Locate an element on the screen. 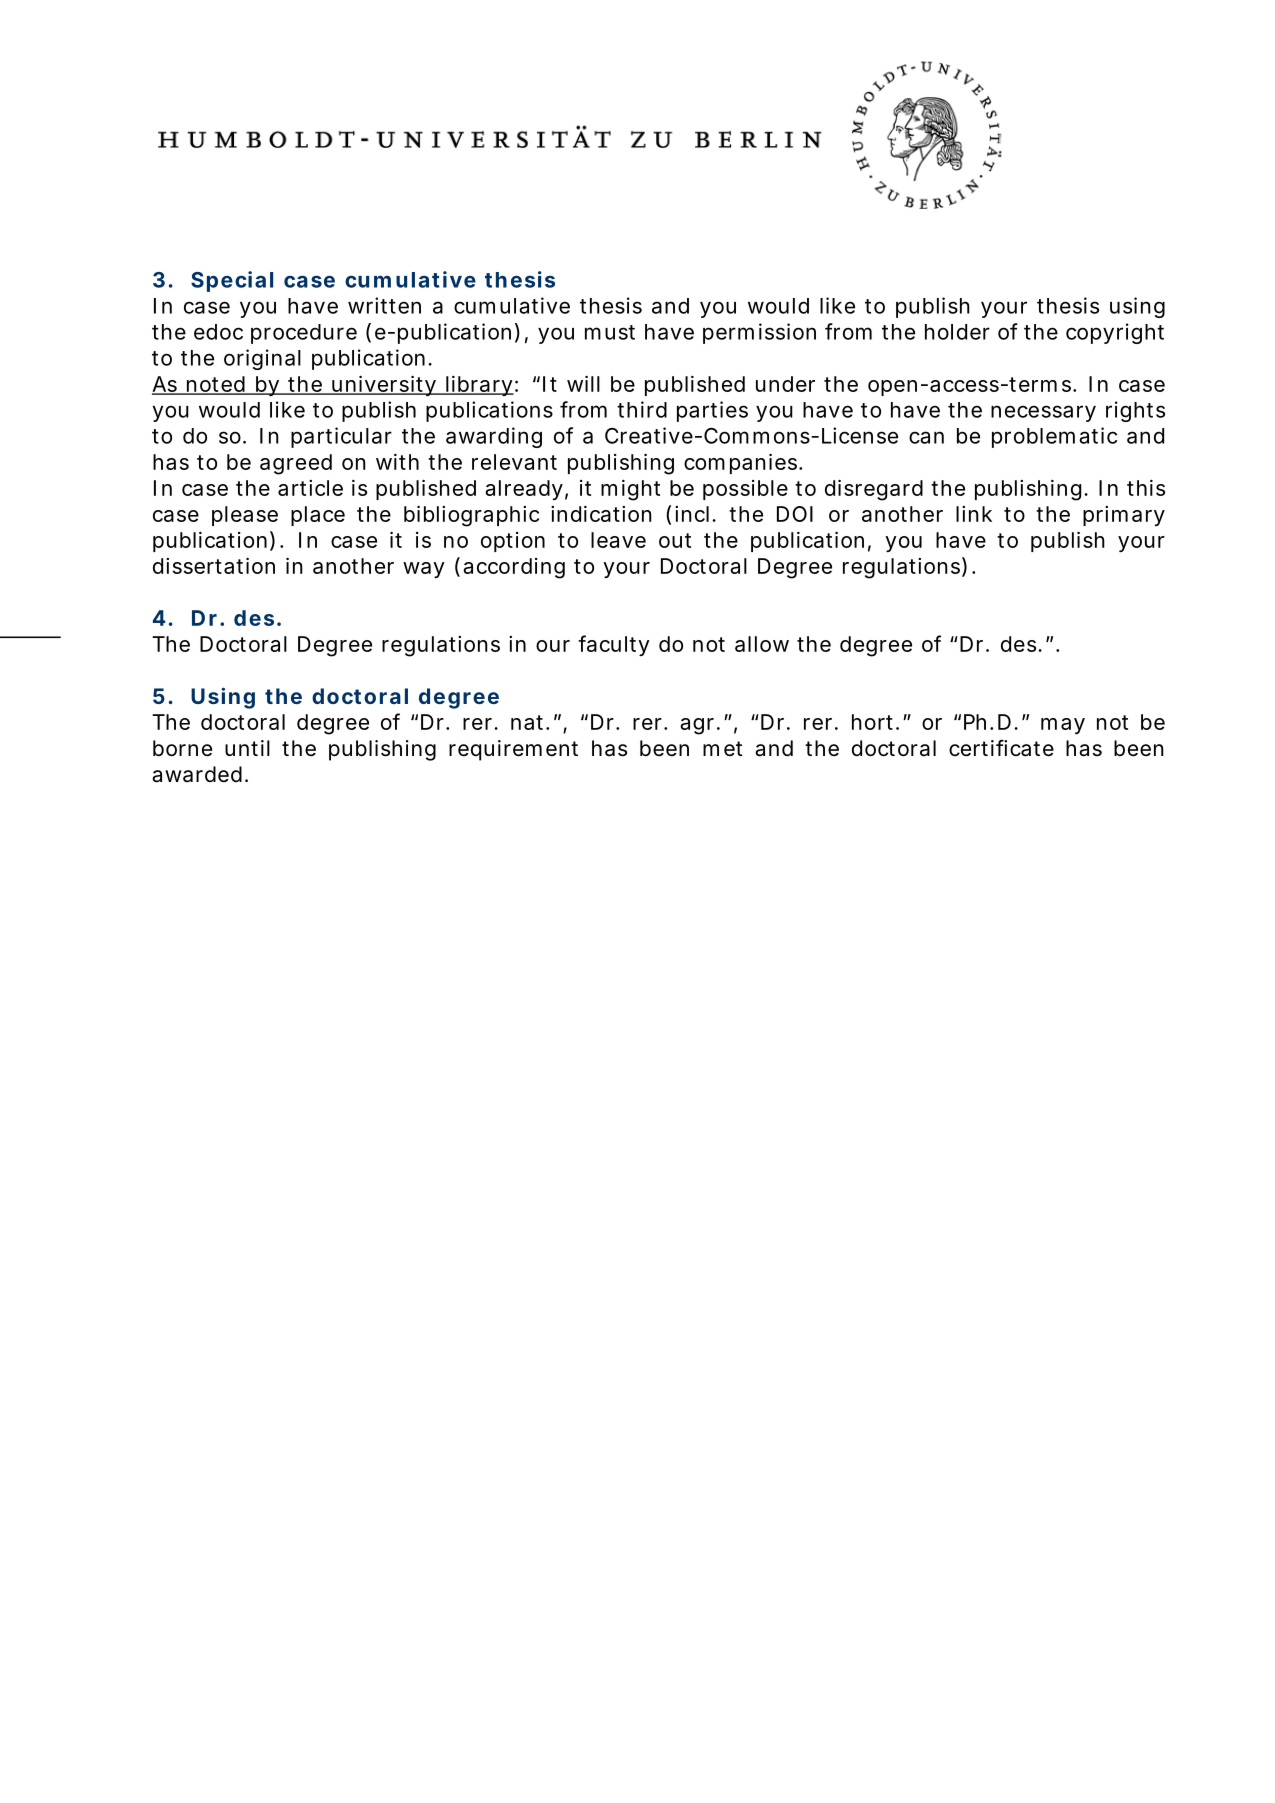  allow is located at coordinates (762, 644).
